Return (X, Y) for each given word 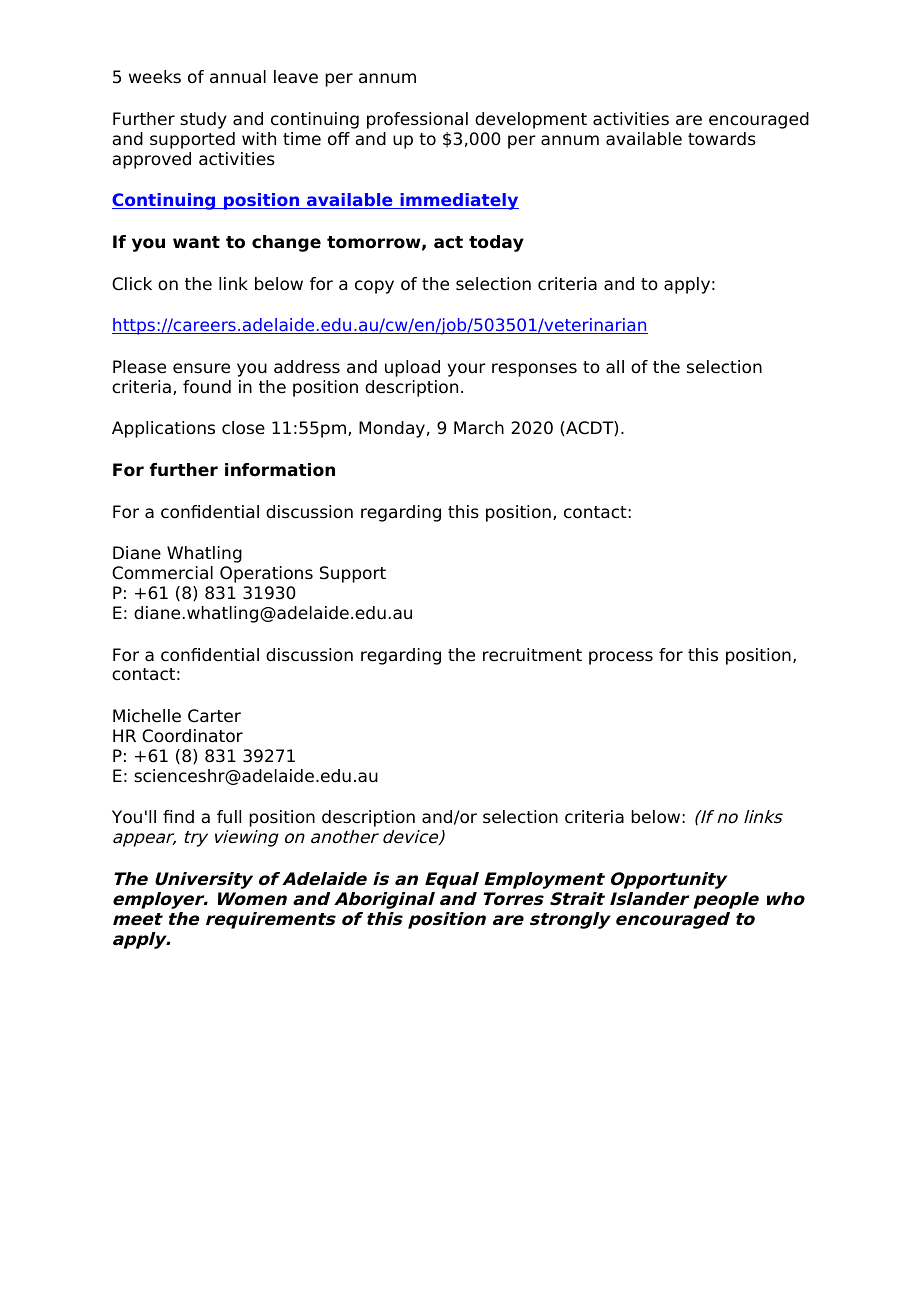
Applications (163, 429)
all (615, 367)
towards (722, 139)
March (479, 428)
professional (417, 120)
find (178, 817)
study (203, 120)
